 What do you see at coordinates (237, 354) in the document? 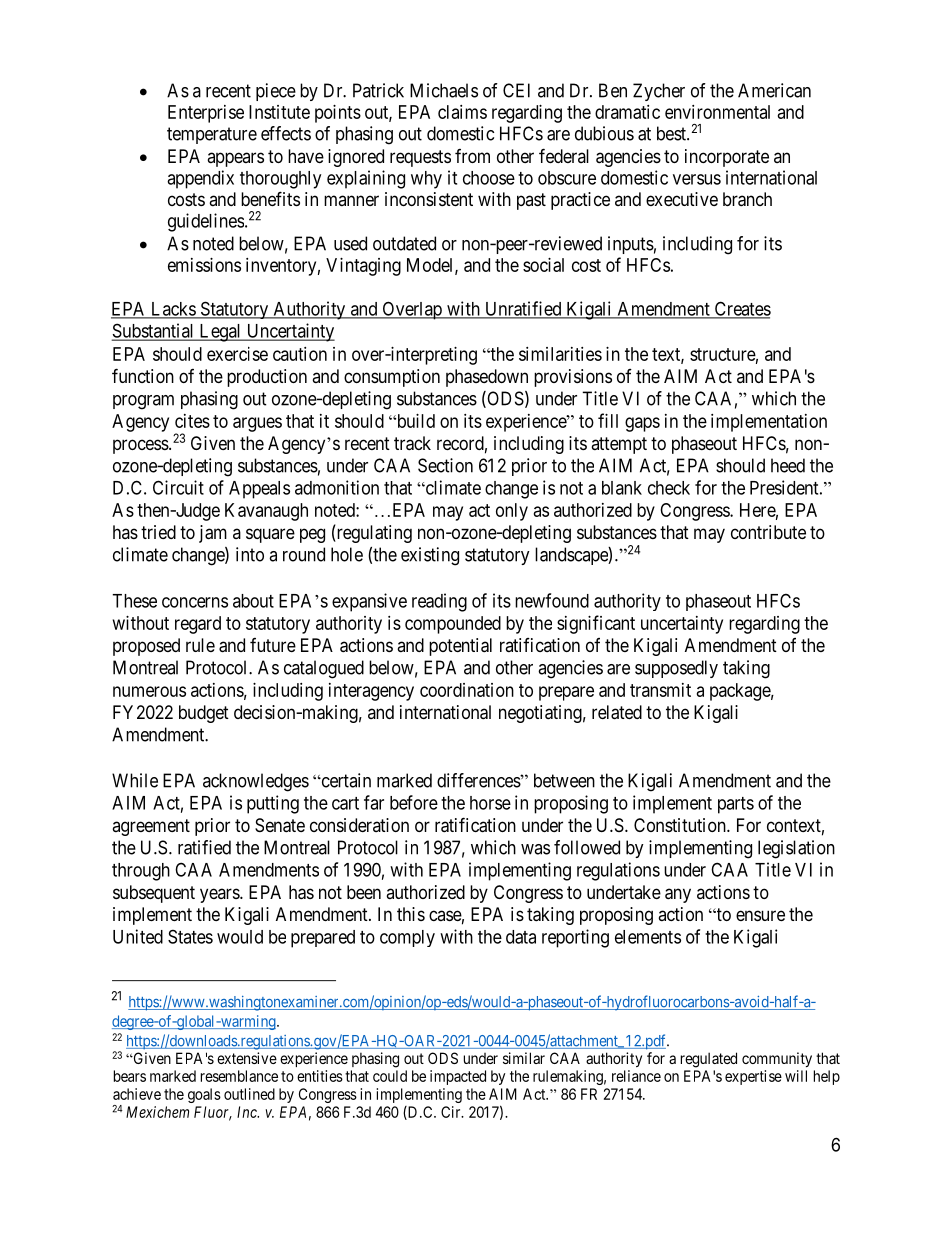
I see `exercise` at bounding box center [237, 354].
